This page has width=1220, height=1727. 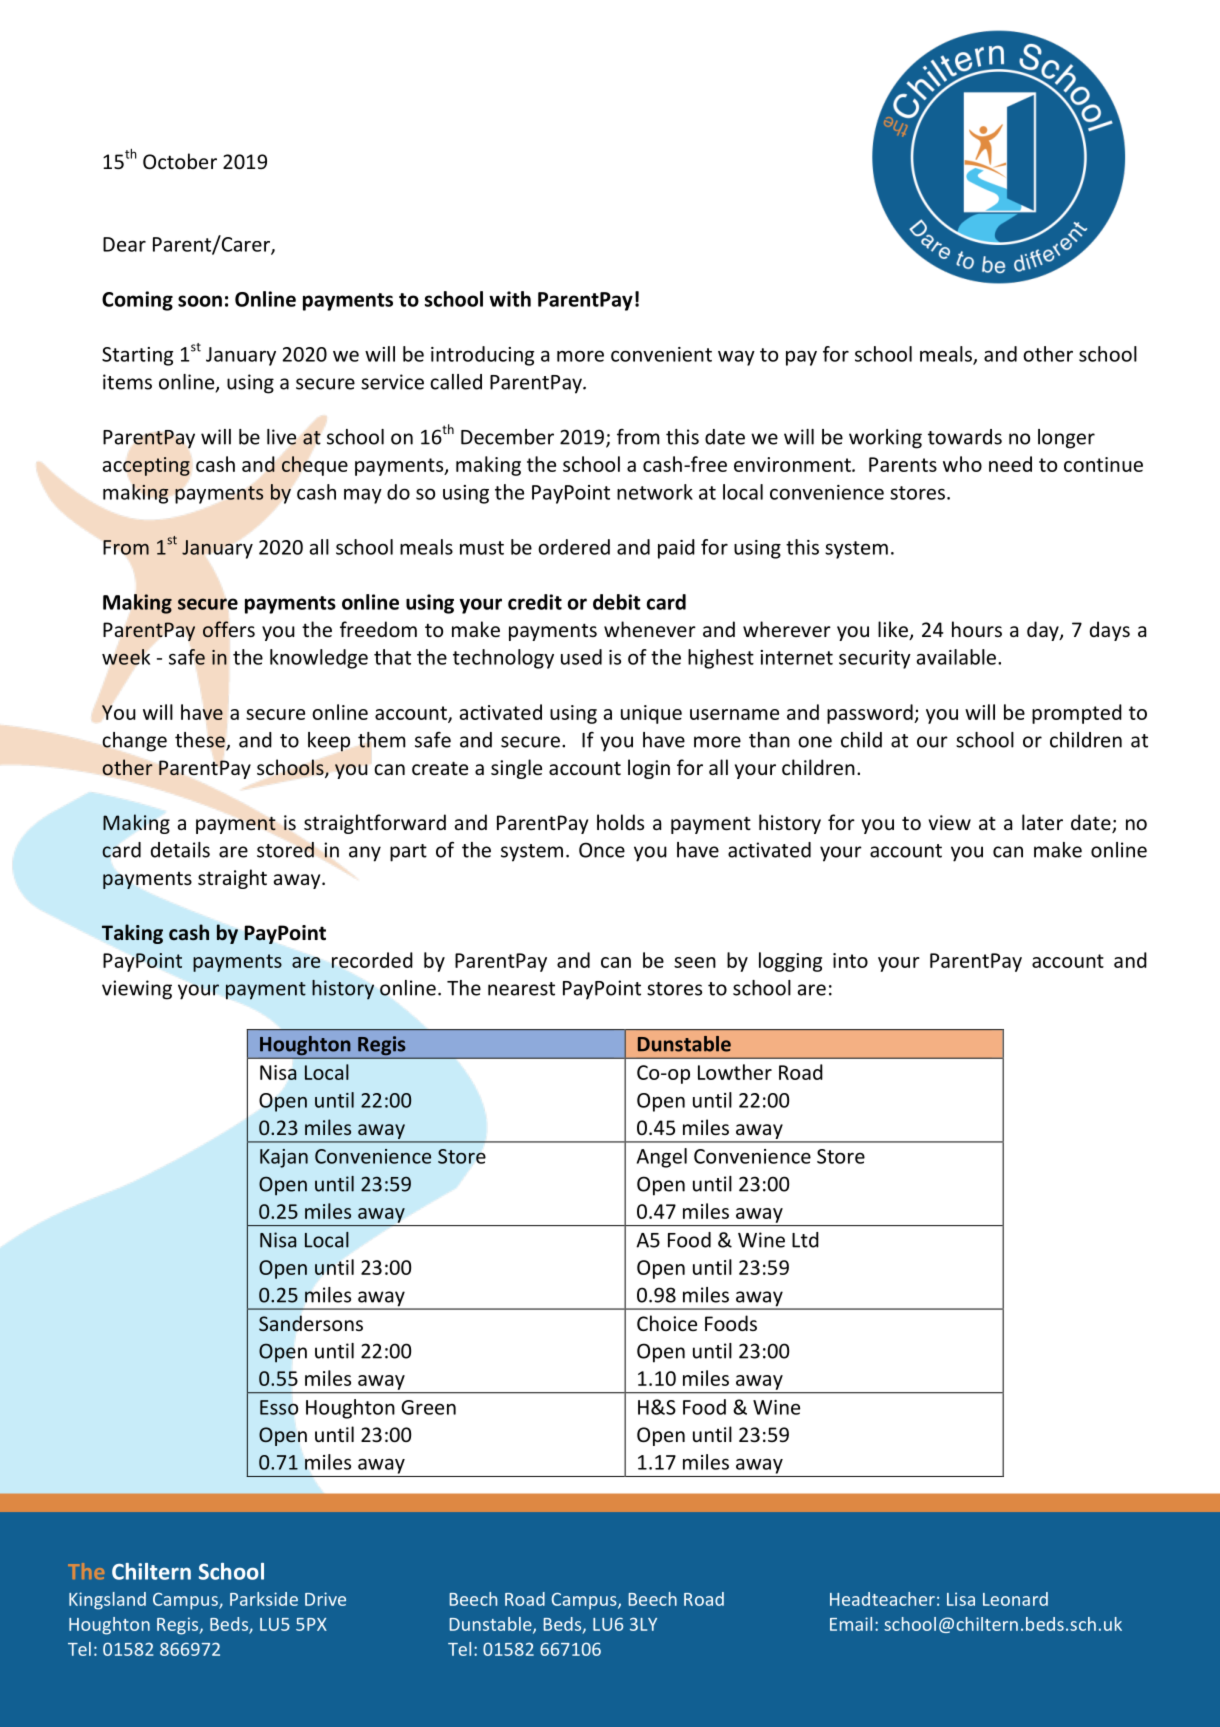 I want to click on towards, so click(x=965, y=437).
